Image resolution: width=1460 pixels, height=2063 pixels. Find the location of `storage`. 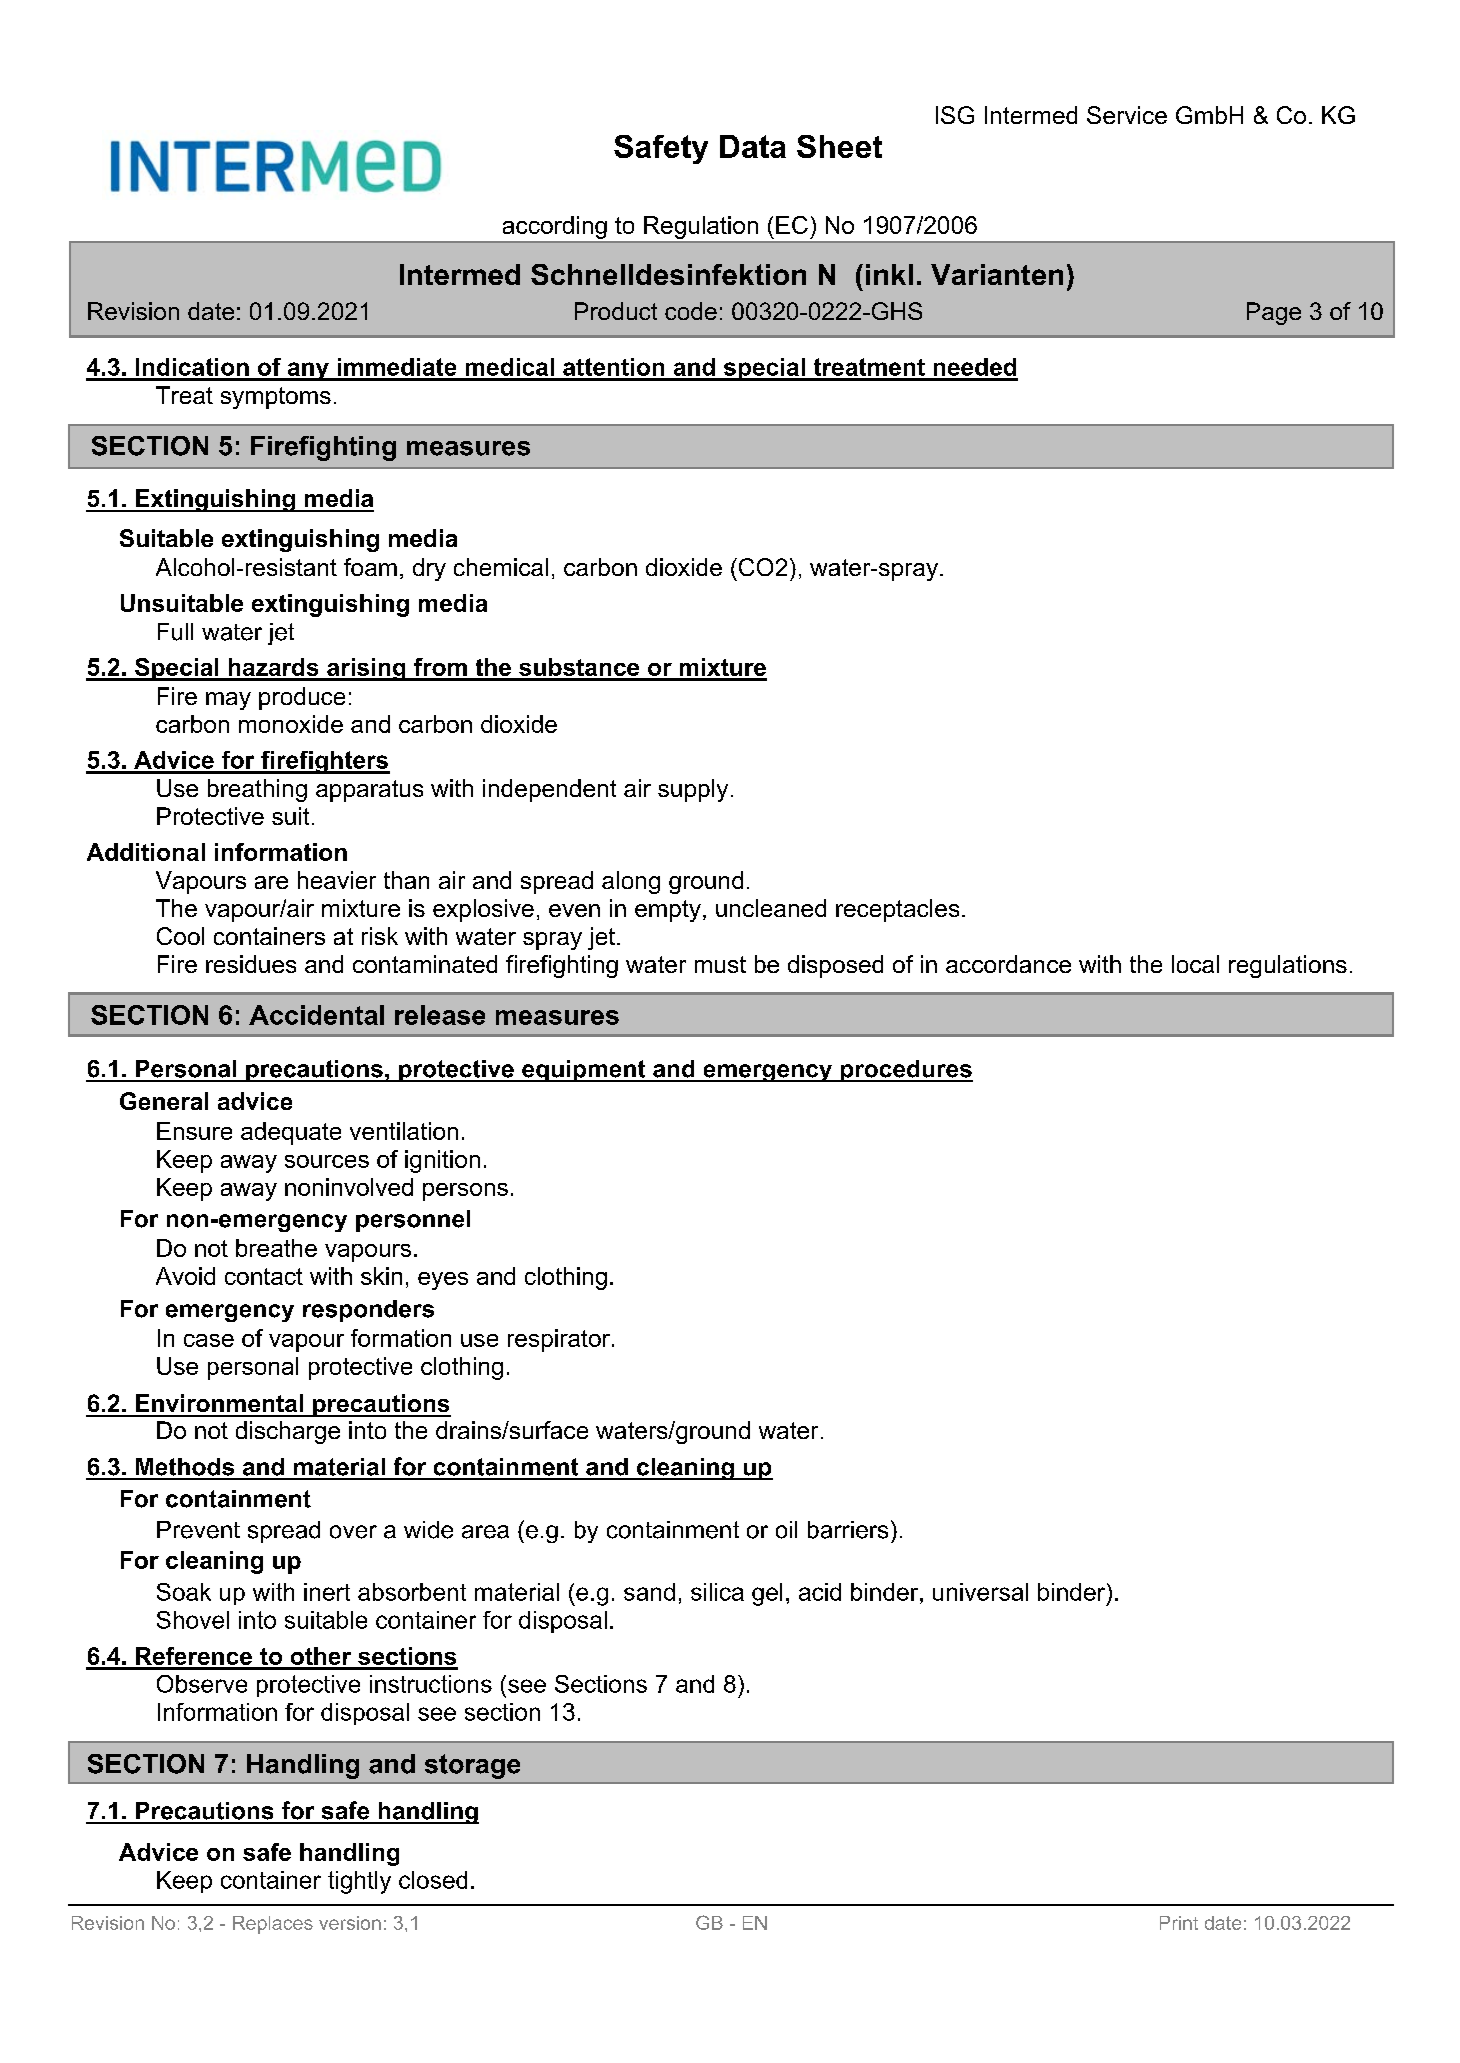

storage is located at coordinates (472, 1766).
